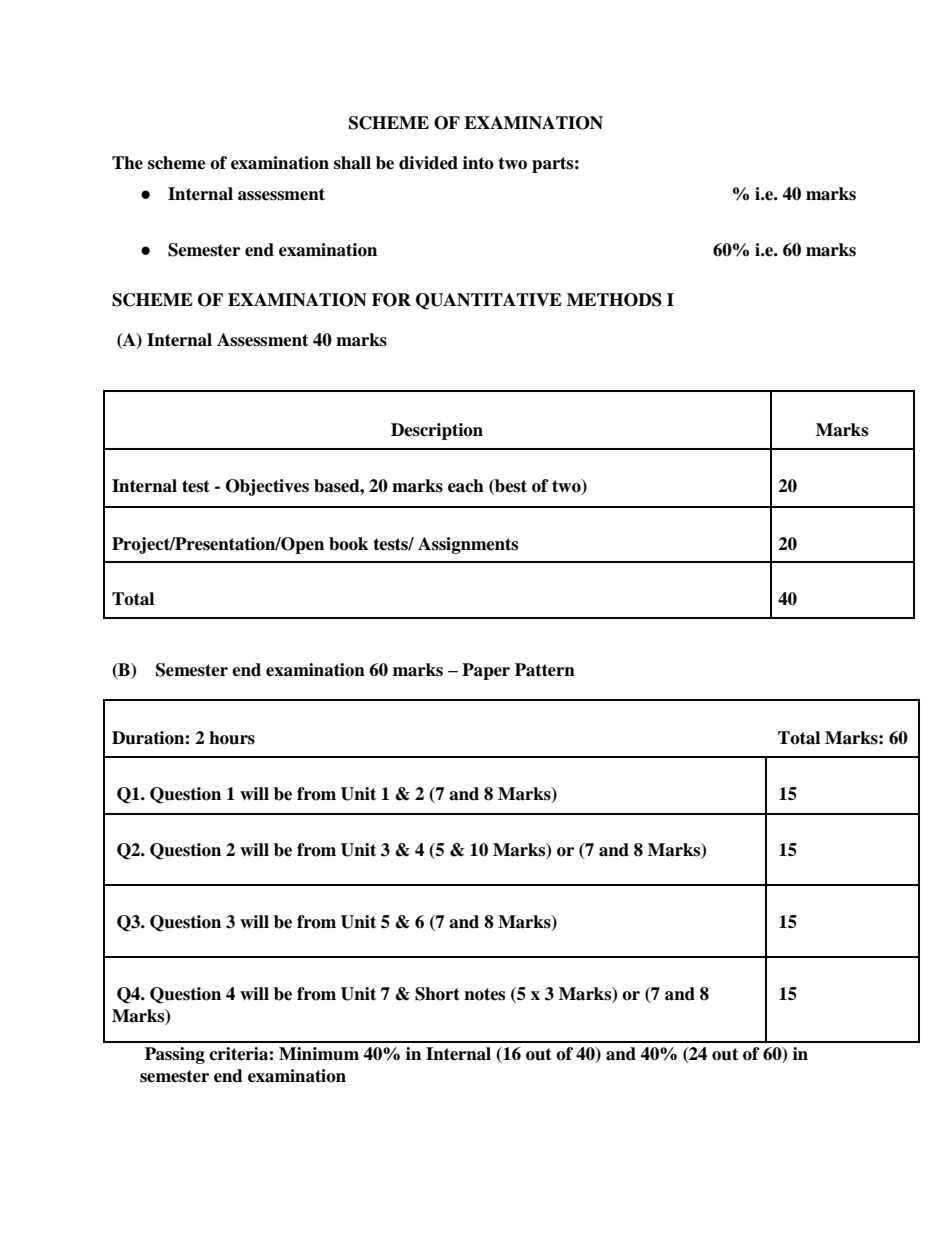 The width and height of the page is (952, 1233). What do you see at coordinates (175, 1055) in the page?
I see `Passing` at bounding box center [175, 1055].
